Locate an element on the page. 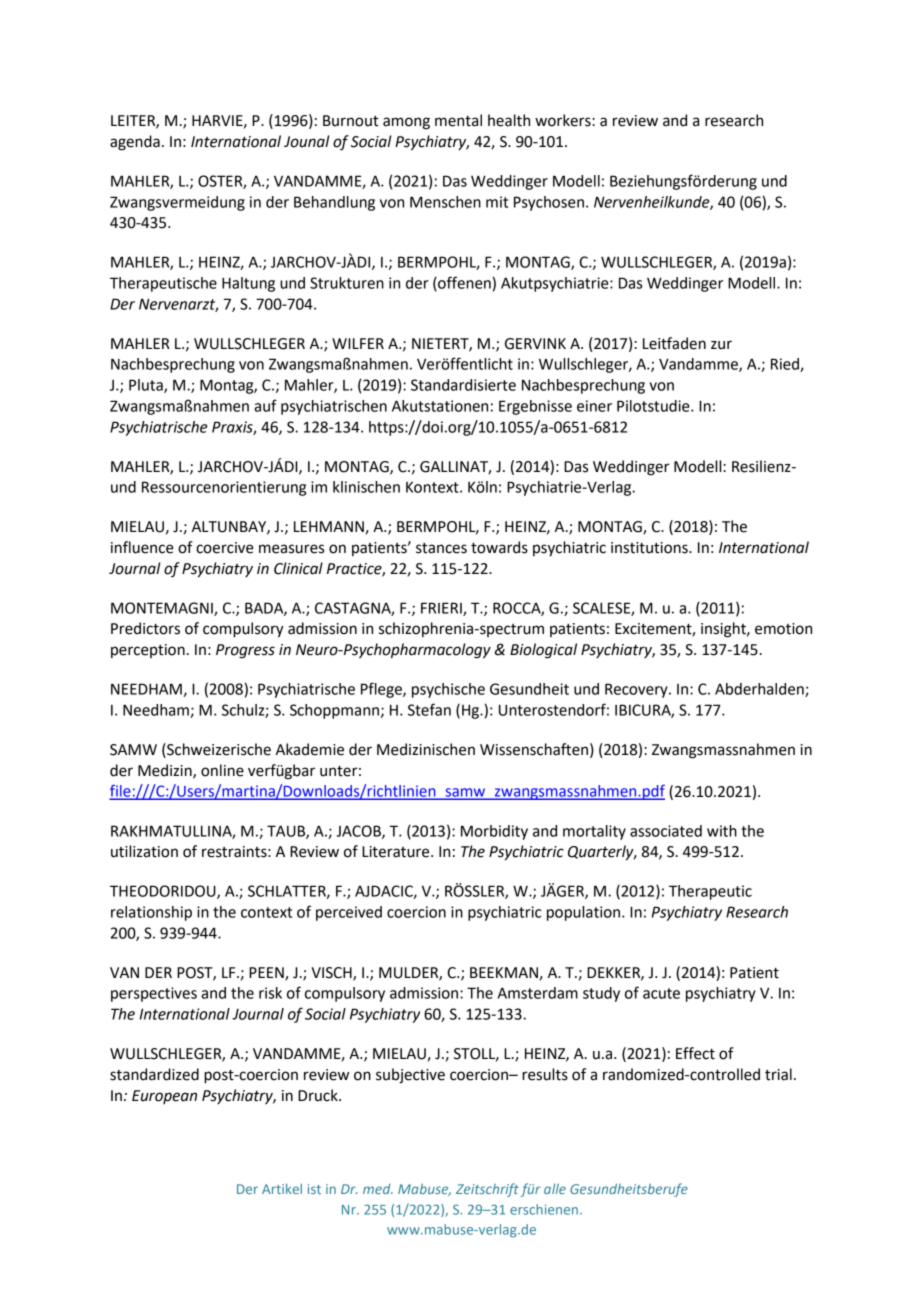  Artikel is located at coordinates (282, 1188).
